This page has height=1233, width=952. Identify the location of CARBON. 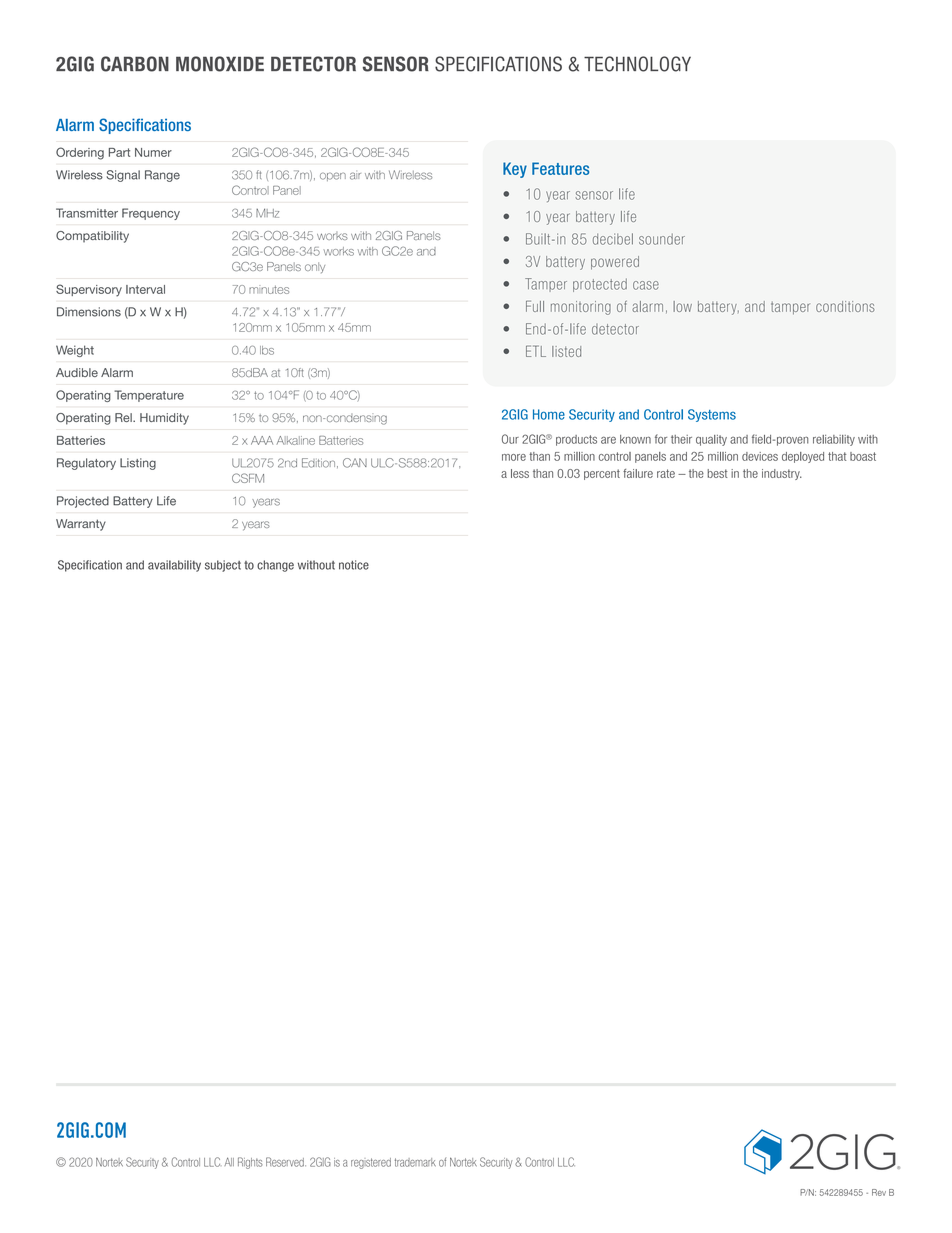
(135, 64).
